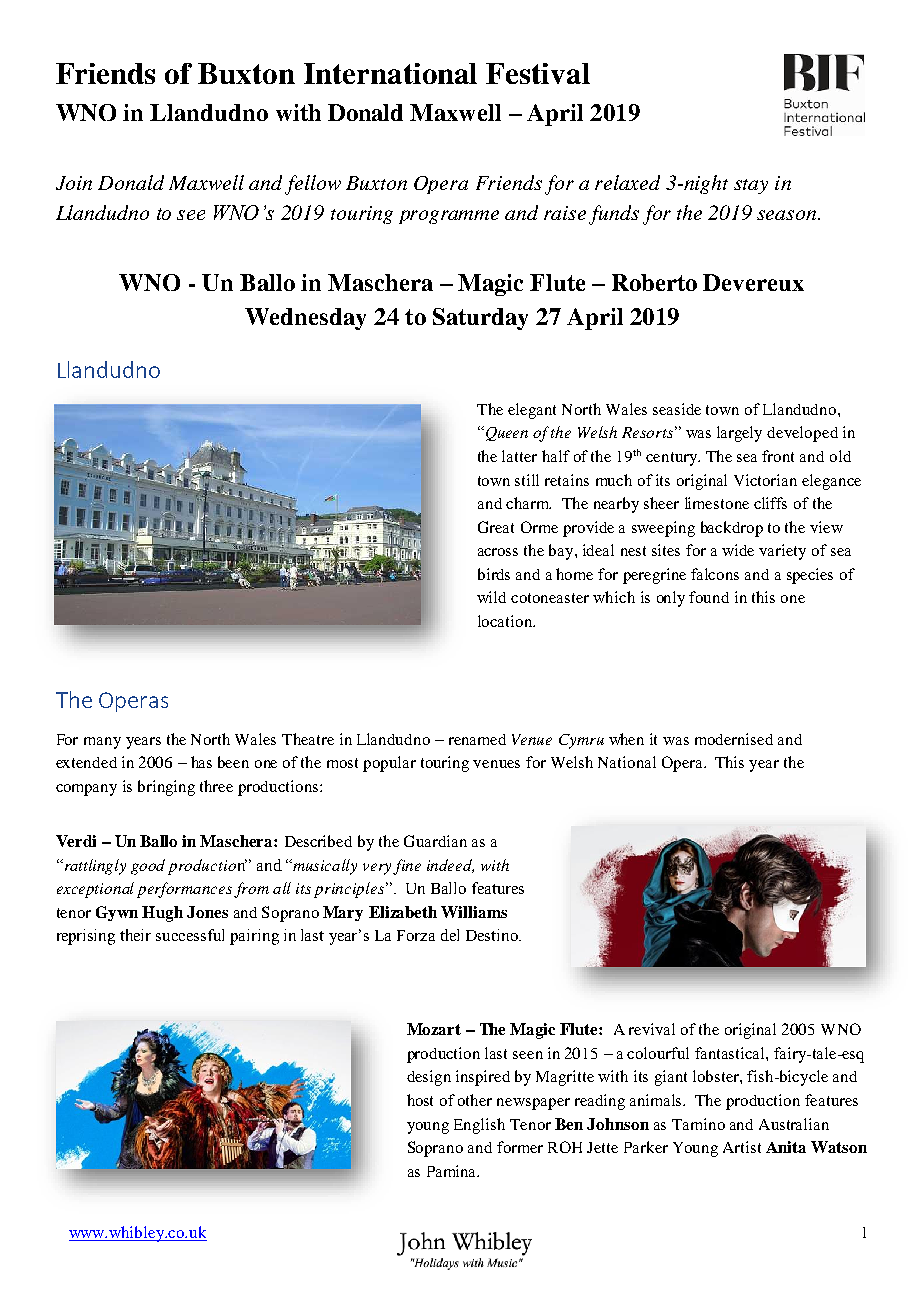 Image resolution: width=924 pixels, height=1308 pixels. I want to click on wild, so click(491, 597).
